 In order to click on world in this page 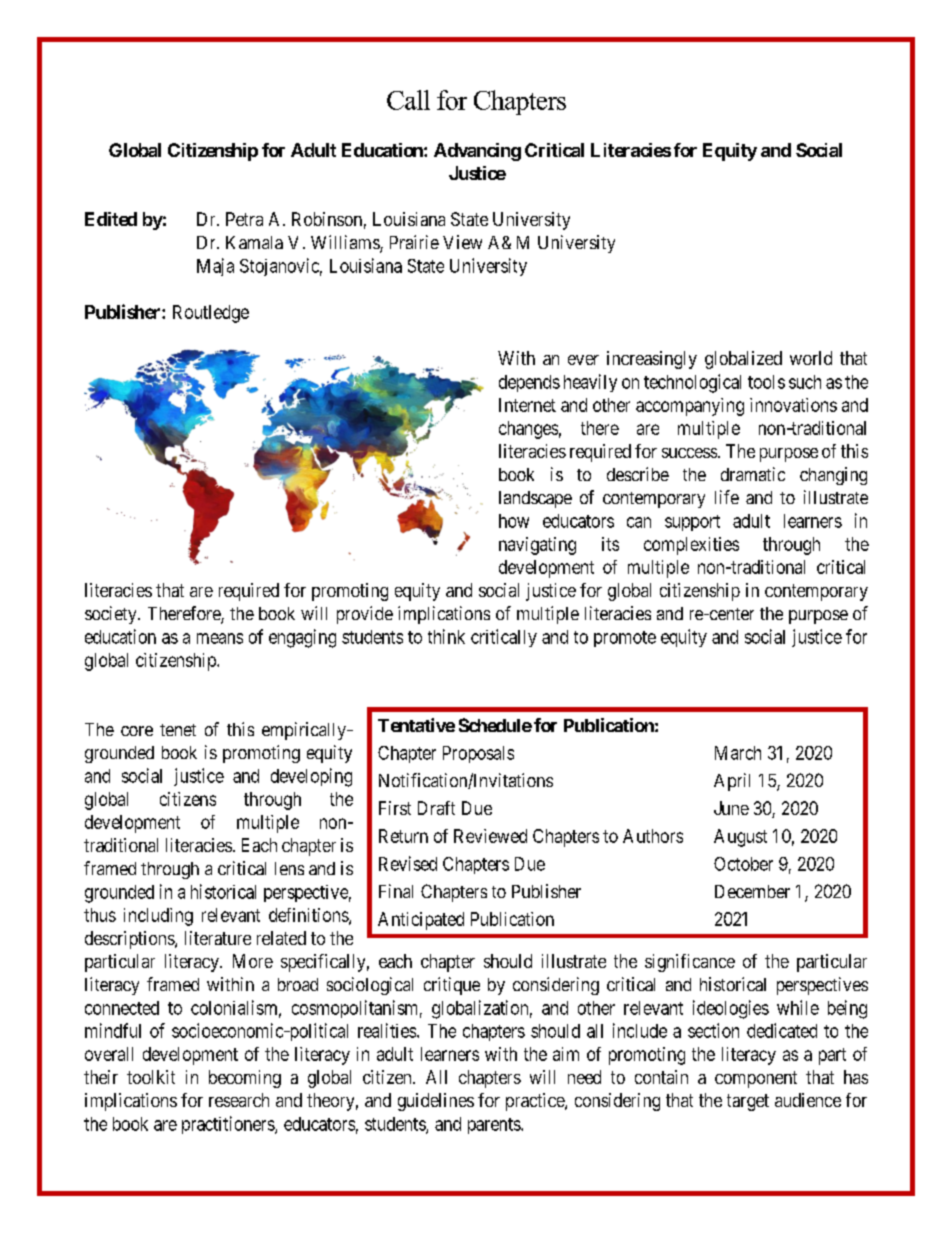, I will do `click(811, 358)`.
